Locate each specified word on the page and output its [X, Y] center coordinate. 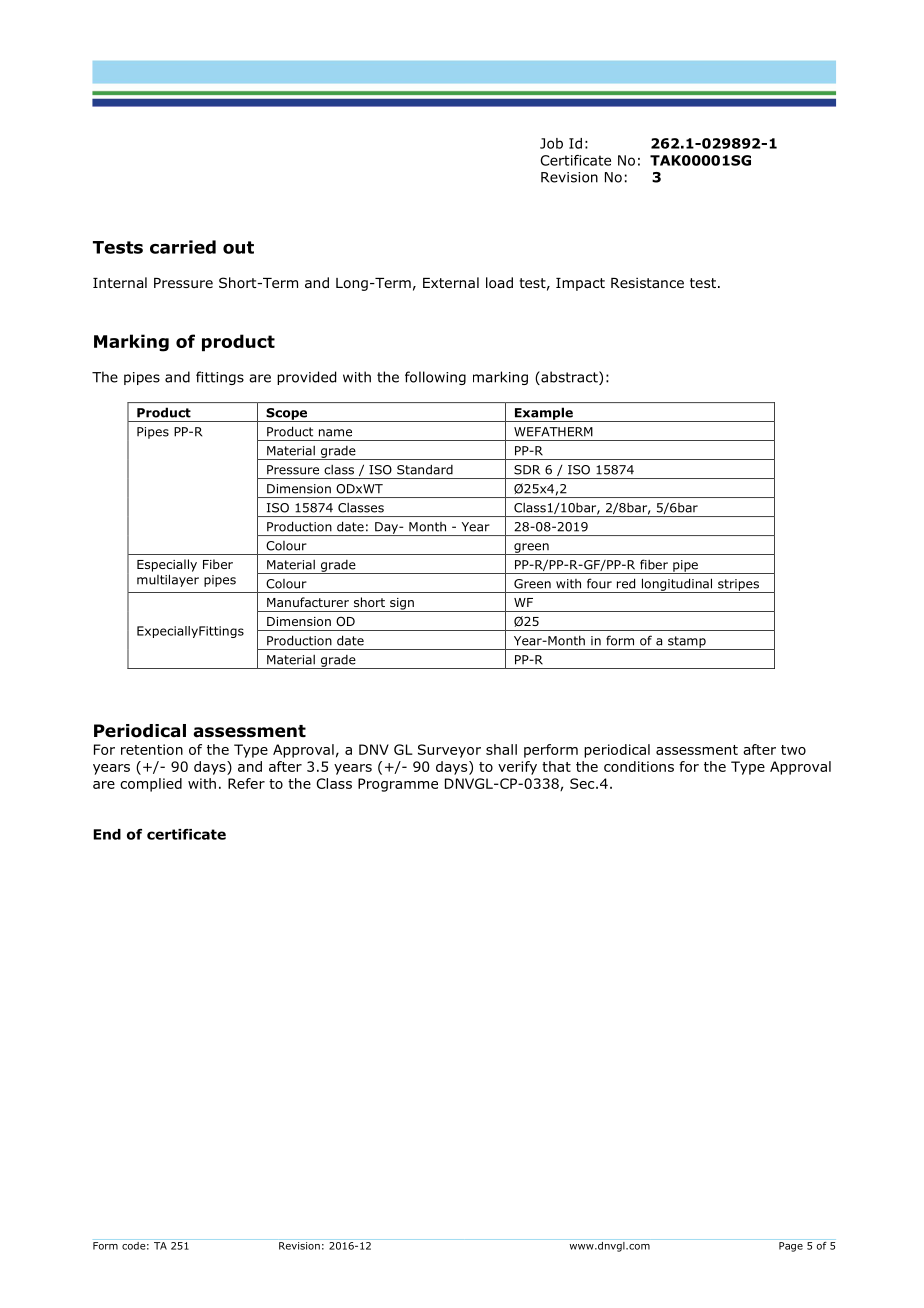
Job [551, 143]
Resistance [647, 282]
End [107, 834]
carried [183, 247]
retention [152, 749]
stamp [687, 643]
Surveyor [449, 751]
